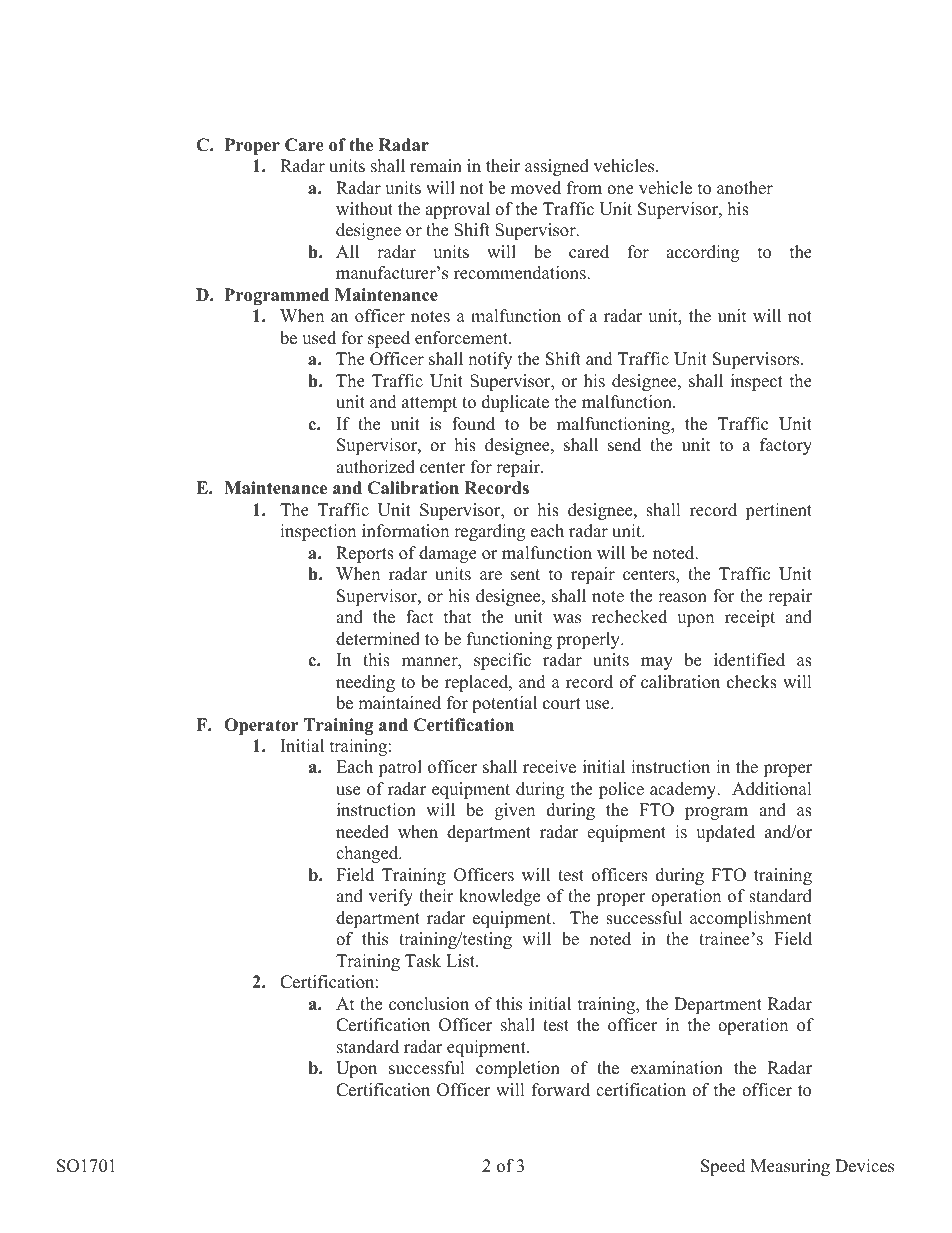 The image size is (952, 1233). What do you see at coordinates (772, 789) in the document?
I see `Additional` at bounding box center [772, 789].
